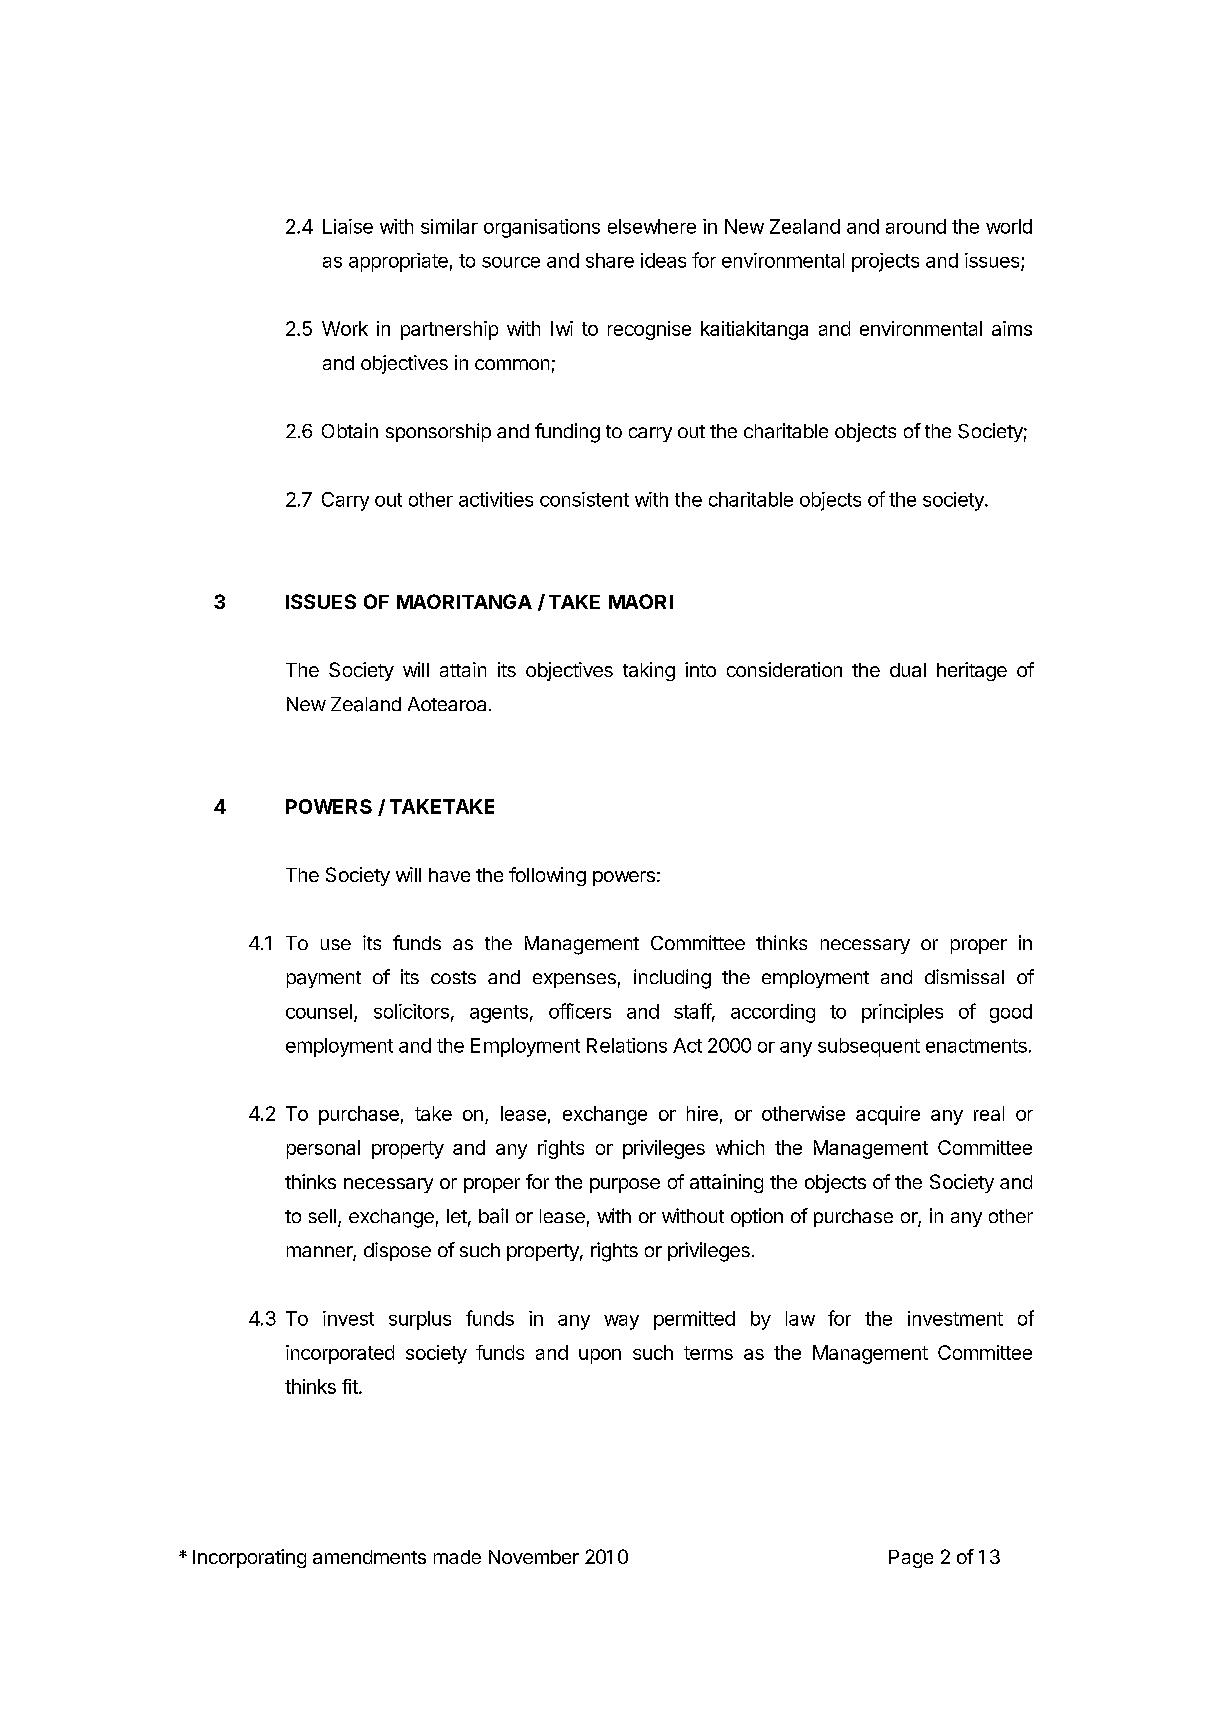  What do you see at coordinates (911, 1559) in the page?
I see `Page` at bounding box center [911, 1559].
